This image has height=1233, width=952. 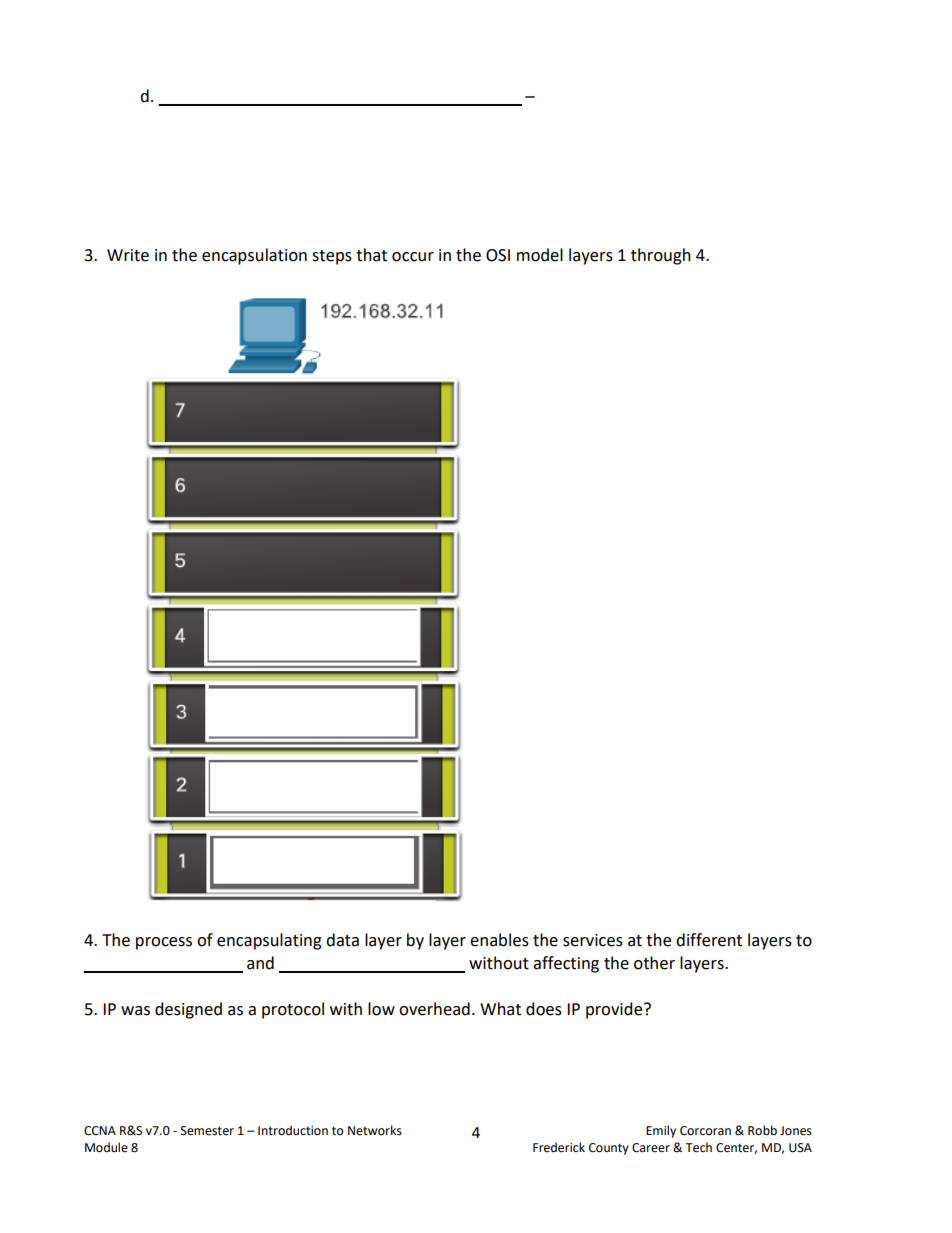 I want to click on model, so click(x=540, y=255).
